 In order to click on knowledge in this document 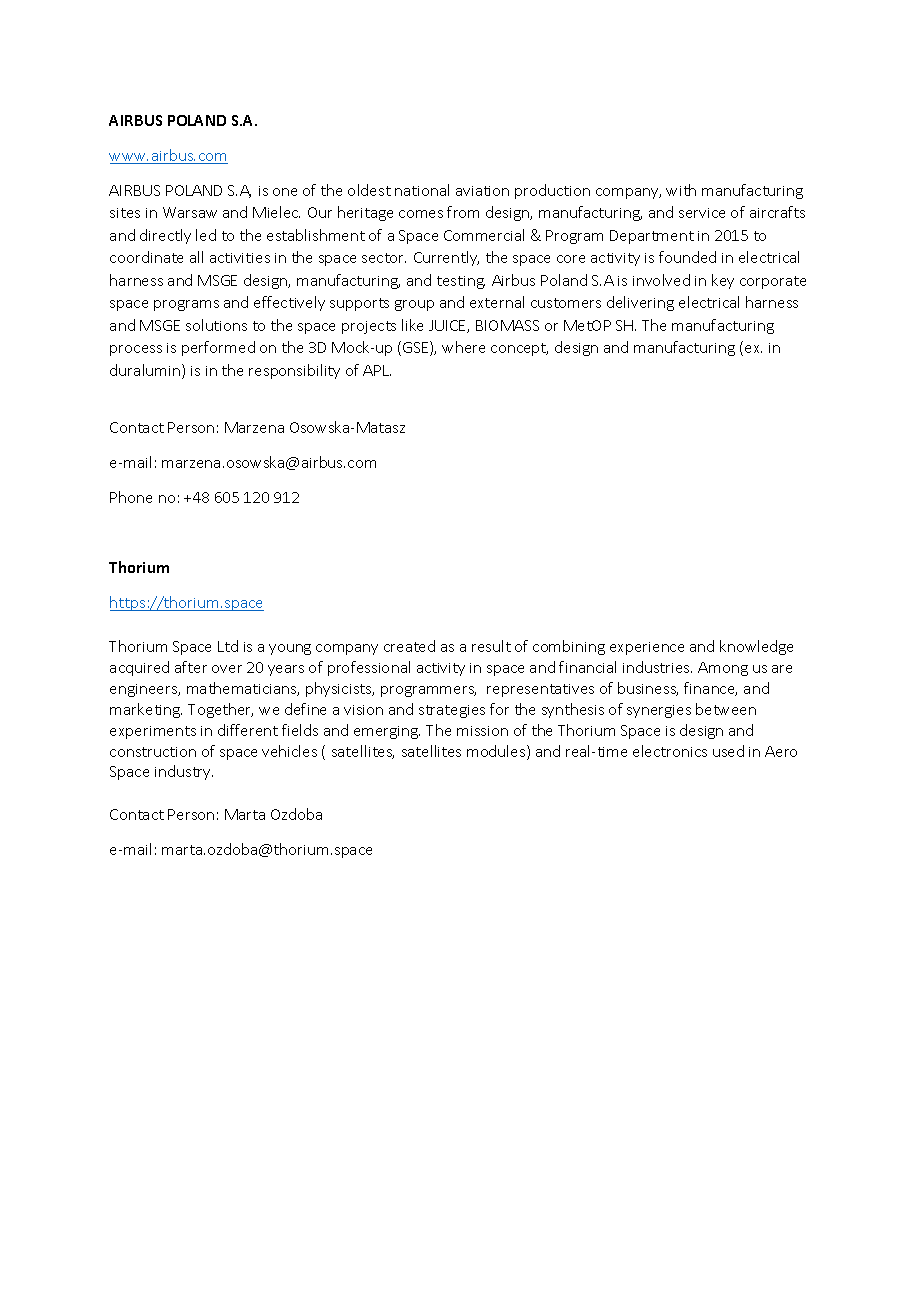, I will do `click(756, 647)`.
